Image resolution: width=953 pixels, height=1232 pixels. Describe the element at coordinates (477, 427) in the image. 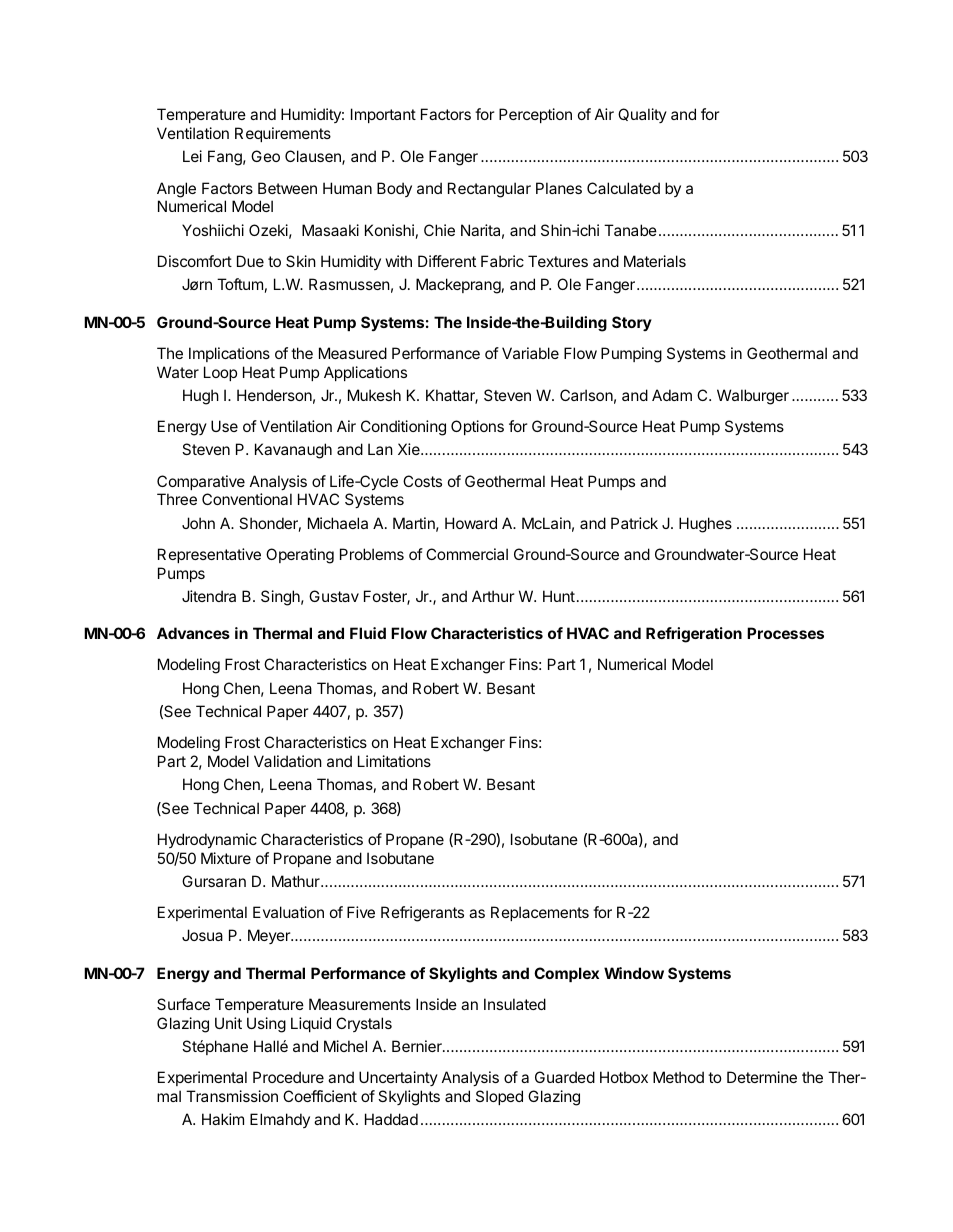

I see `Options` at that location.
